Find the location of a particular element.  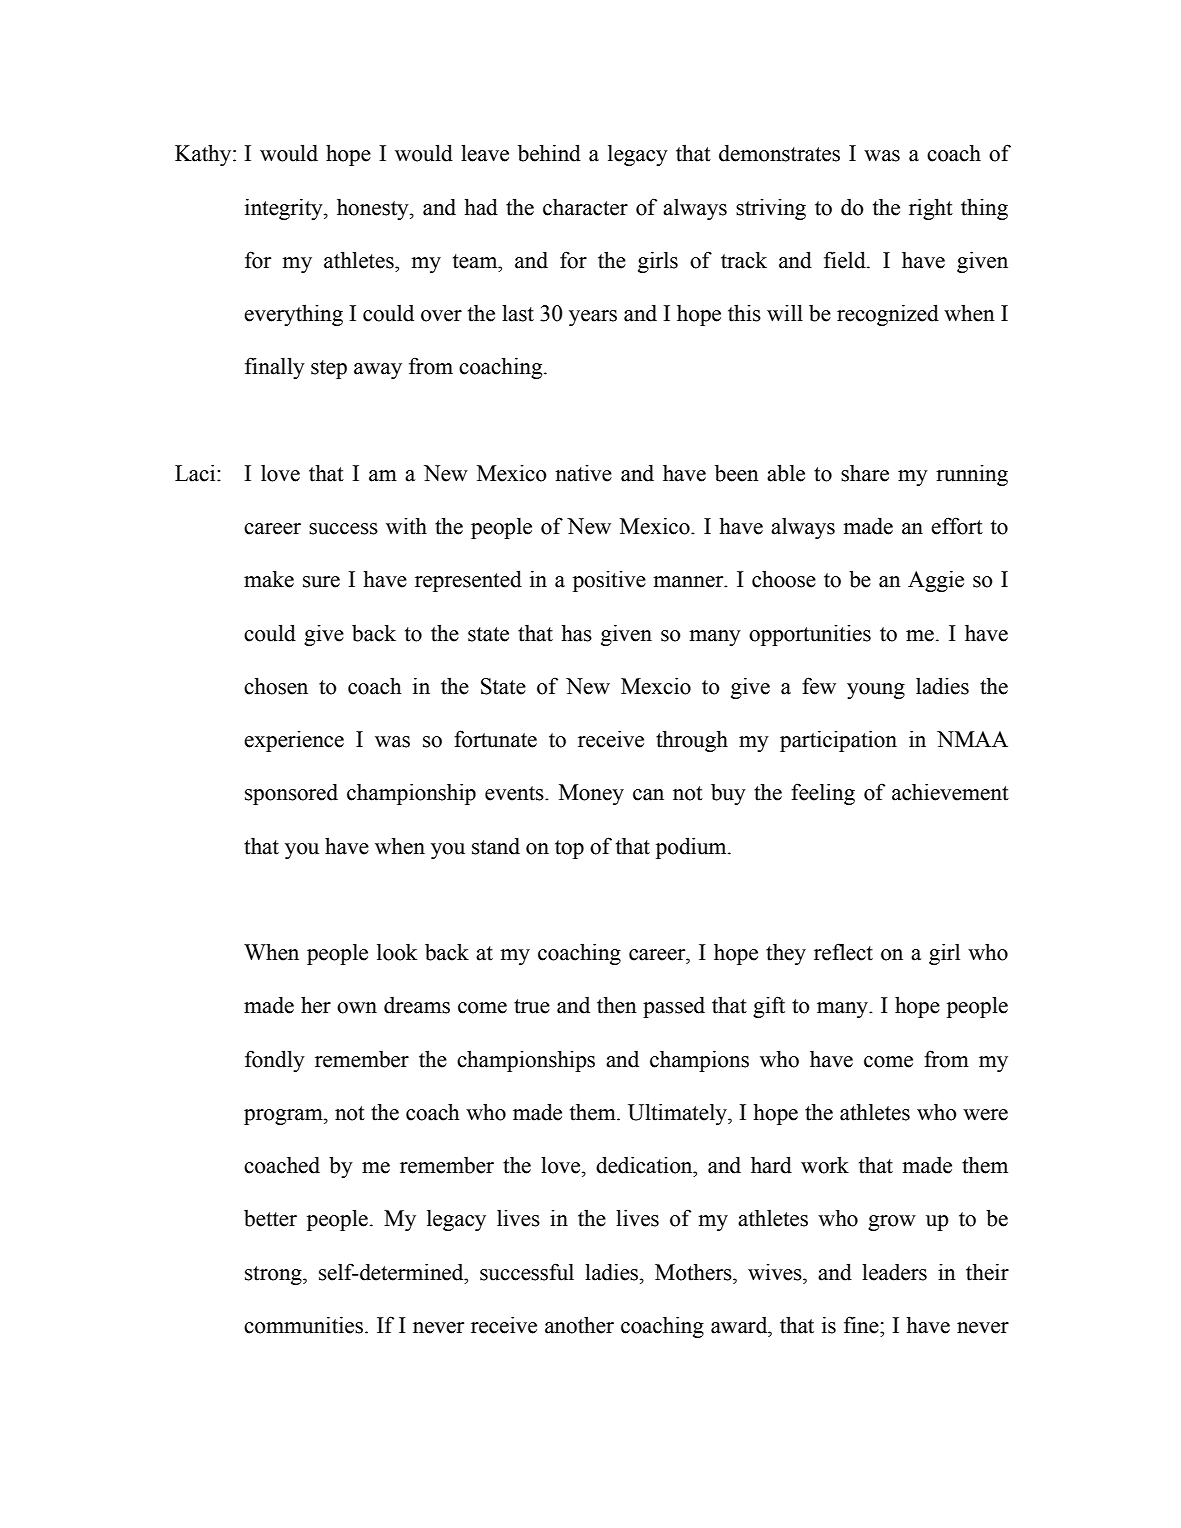

strong is located at coordinates (274, 1275).
